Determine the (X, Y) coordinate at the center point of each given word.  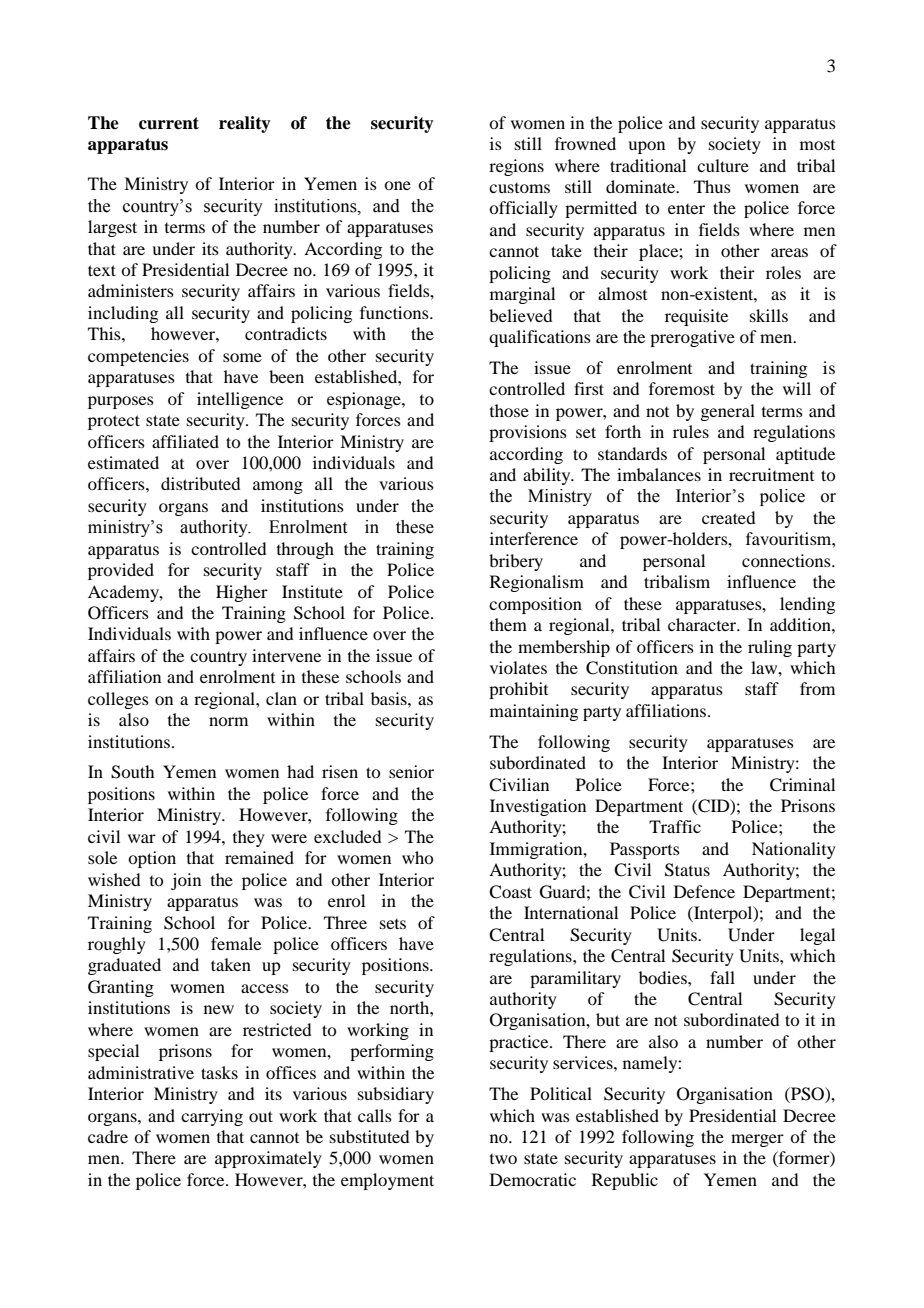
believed (520, 315)
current (169, 123)
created (728, 517)
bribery (516, 562)
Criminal (802, 785)
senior (411, 771)
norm (228, 721)
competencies (138, 357)
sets (393, 924)
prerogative (692, 338)
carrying (212, 1117)
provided (121, 571)
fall (722, 977)
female (236, 943)
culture (723, 165)
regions (516, 167)
